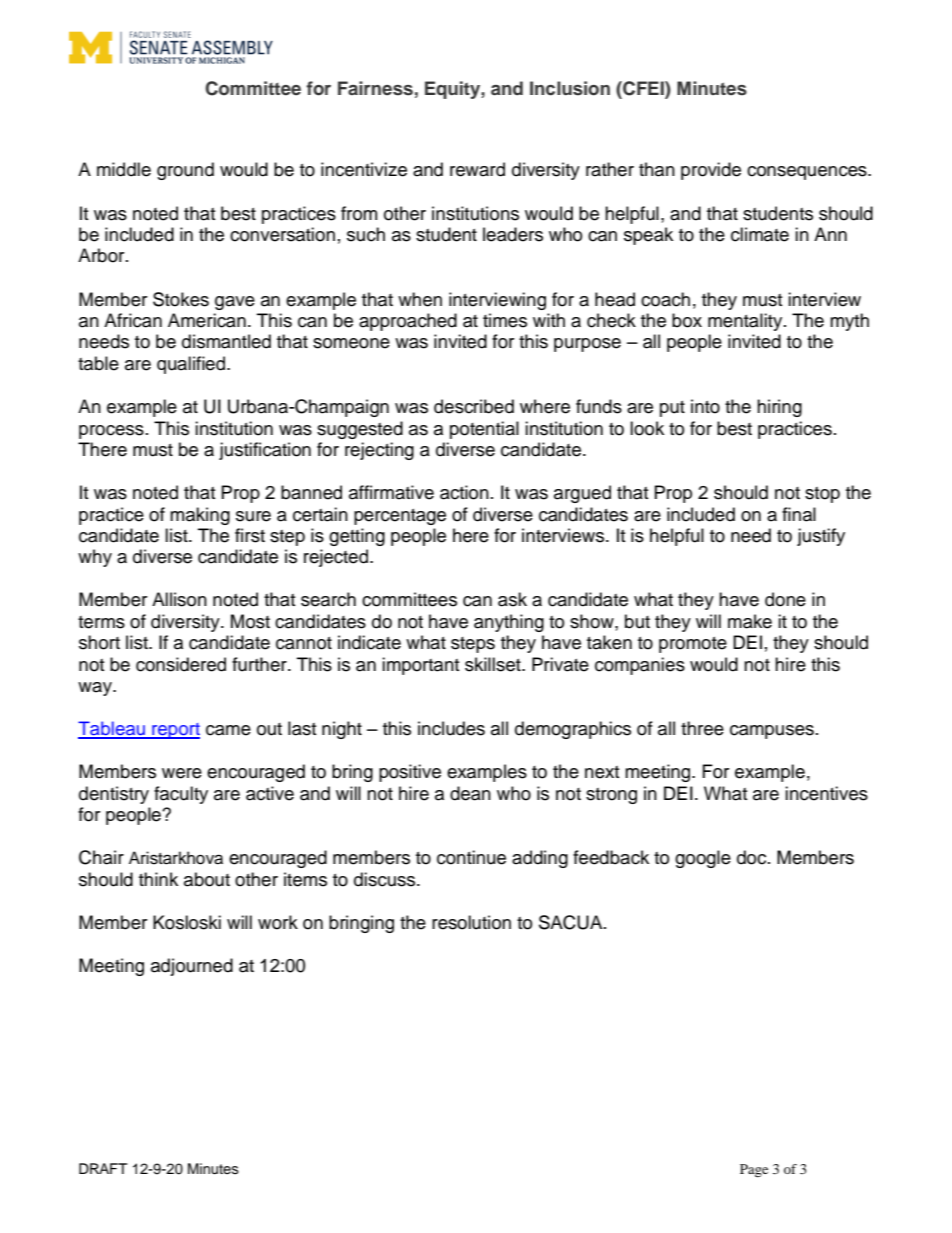 Image resolution: width=952 pixels, height=1233 pixels. Describe the element at coordinates (754, 1171) in the screenshot. I see `Page` at that location.
